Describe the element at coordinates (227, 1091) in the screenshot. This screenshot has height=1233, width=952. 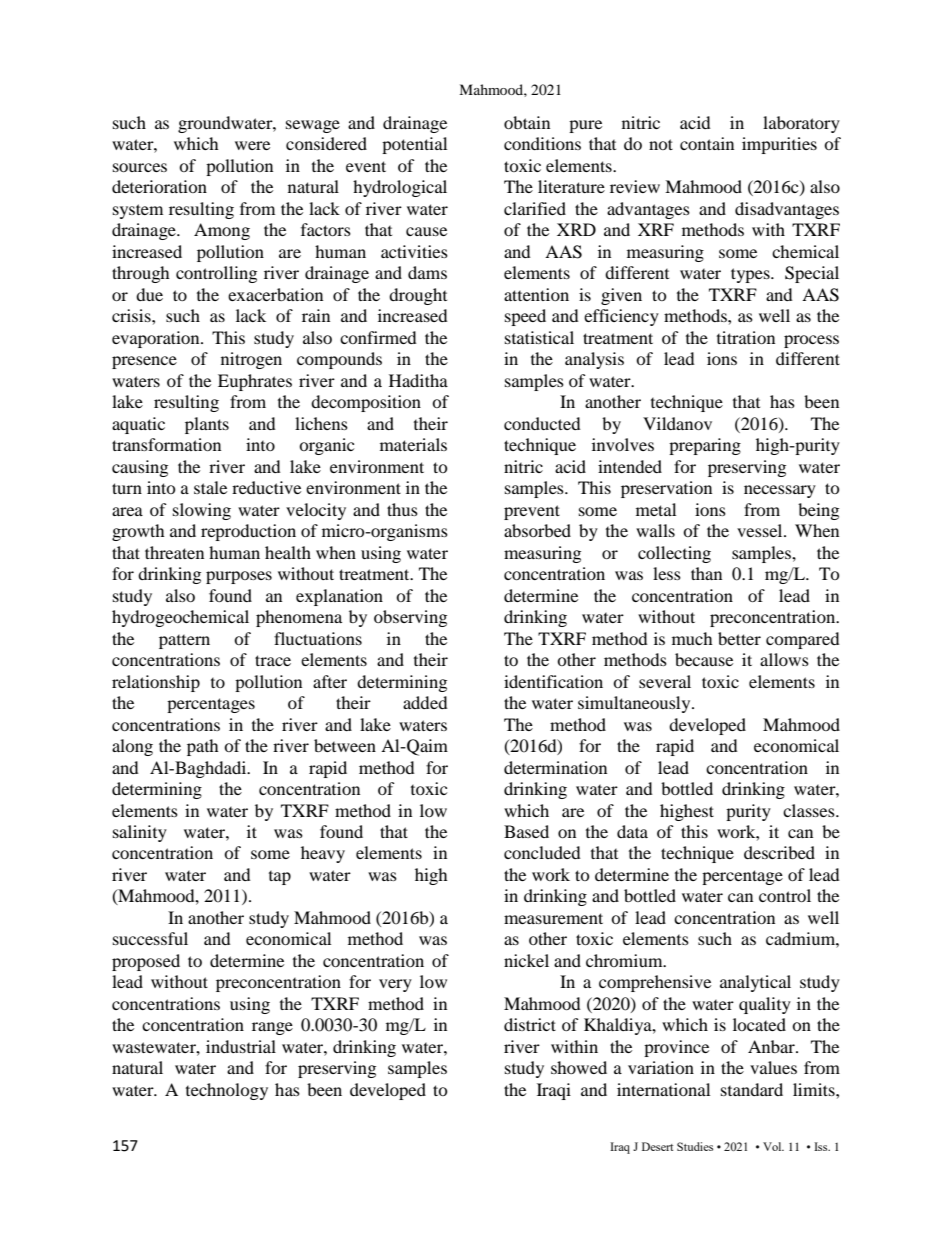
I see `technology` at that location.
